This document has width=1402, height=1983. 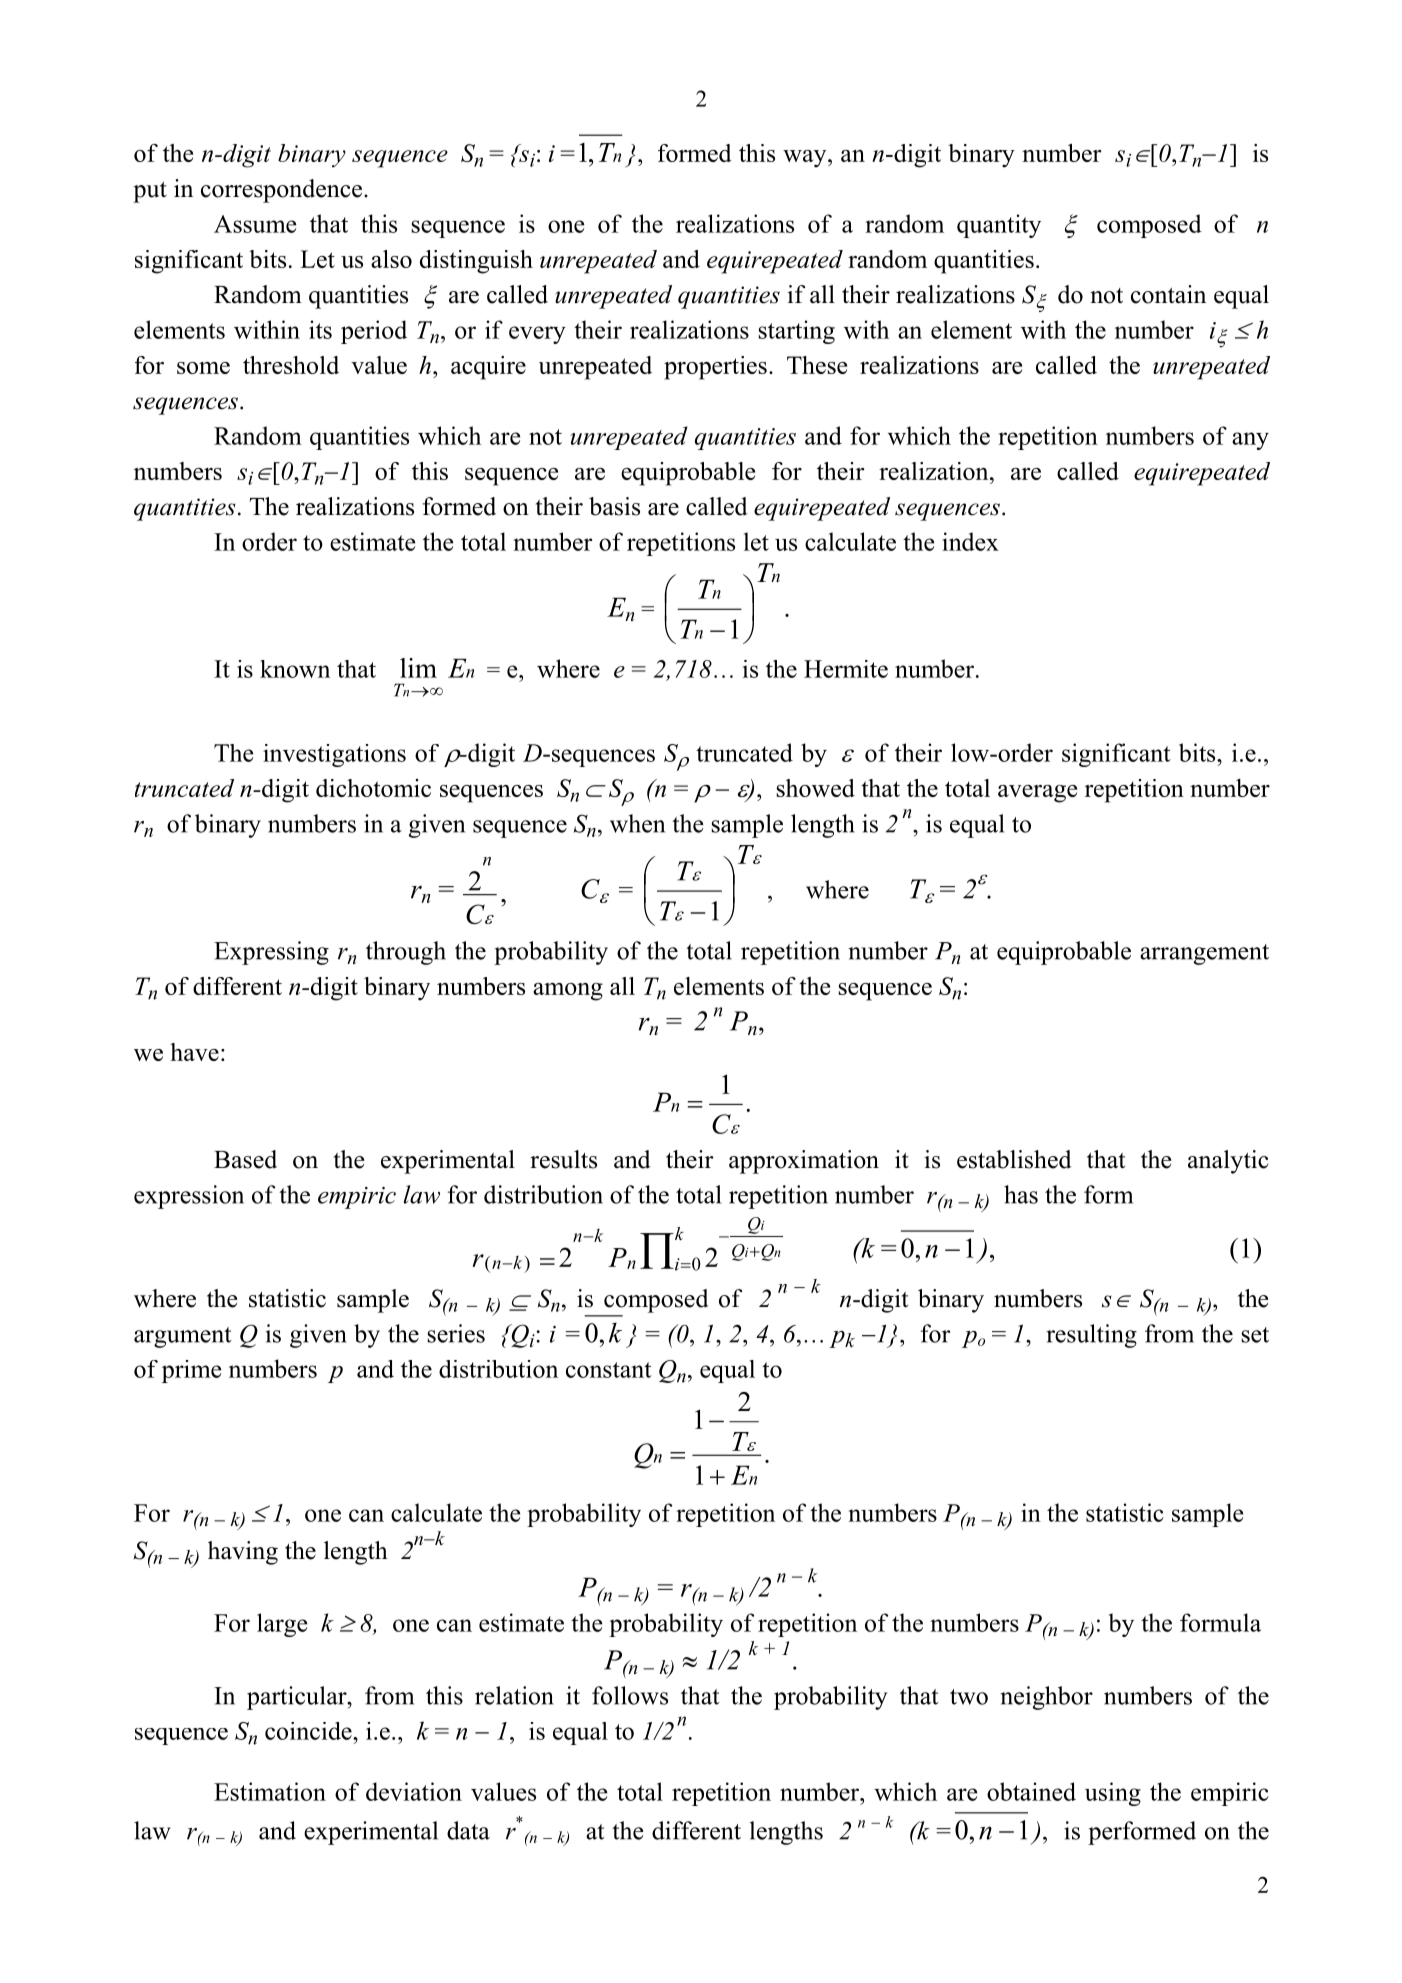 What do you see at coordinates (255, 224) in the document?
I see `Assume` at bounding box center [255, 224].
